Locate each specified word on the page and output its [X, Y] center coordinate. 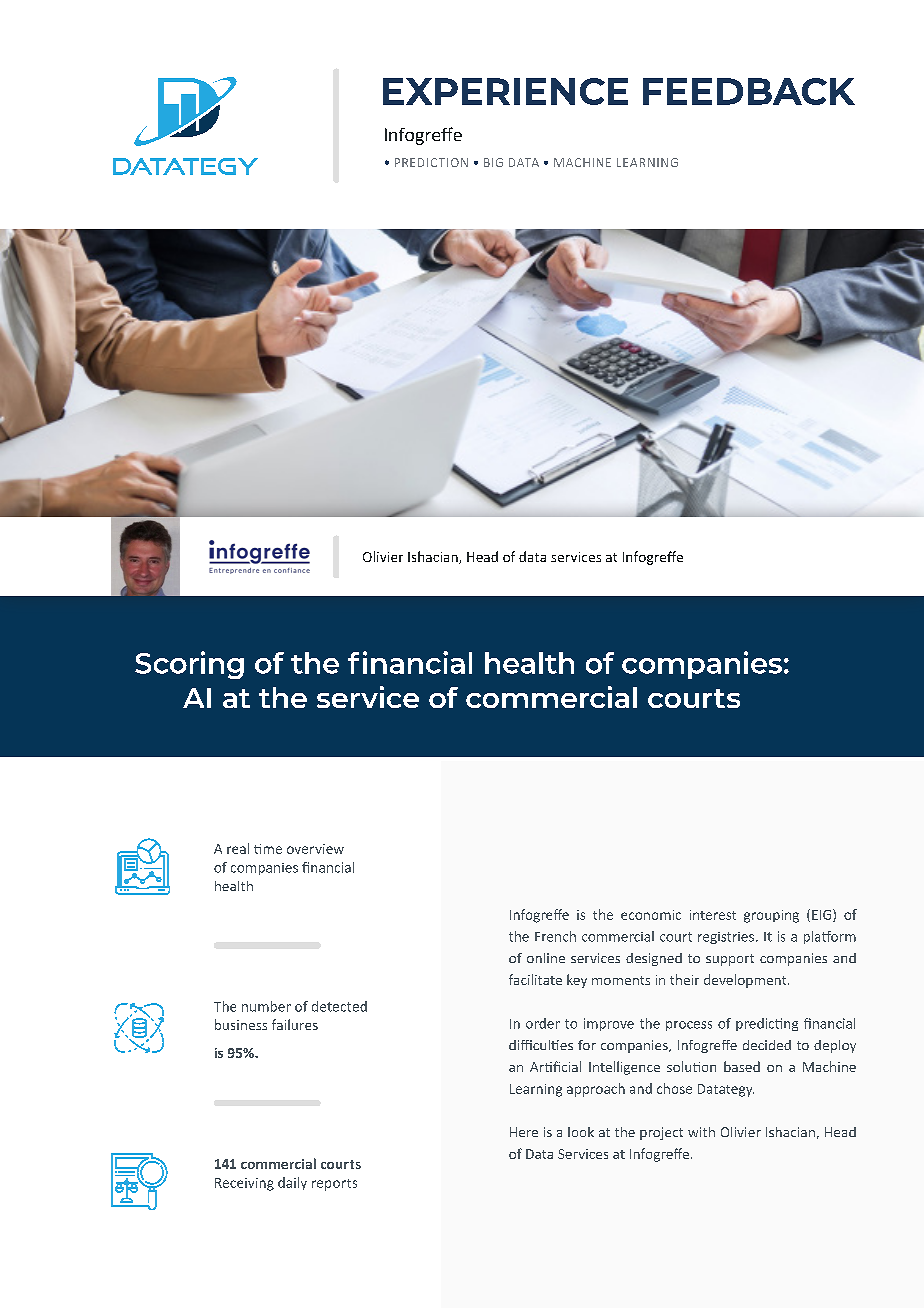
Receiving [244, 1184]
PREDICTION [431, 162]
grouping [771, 916]
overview [315, 849]
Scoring [189, 665]
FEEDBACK [749, 91]
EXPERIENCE [505, 91]
